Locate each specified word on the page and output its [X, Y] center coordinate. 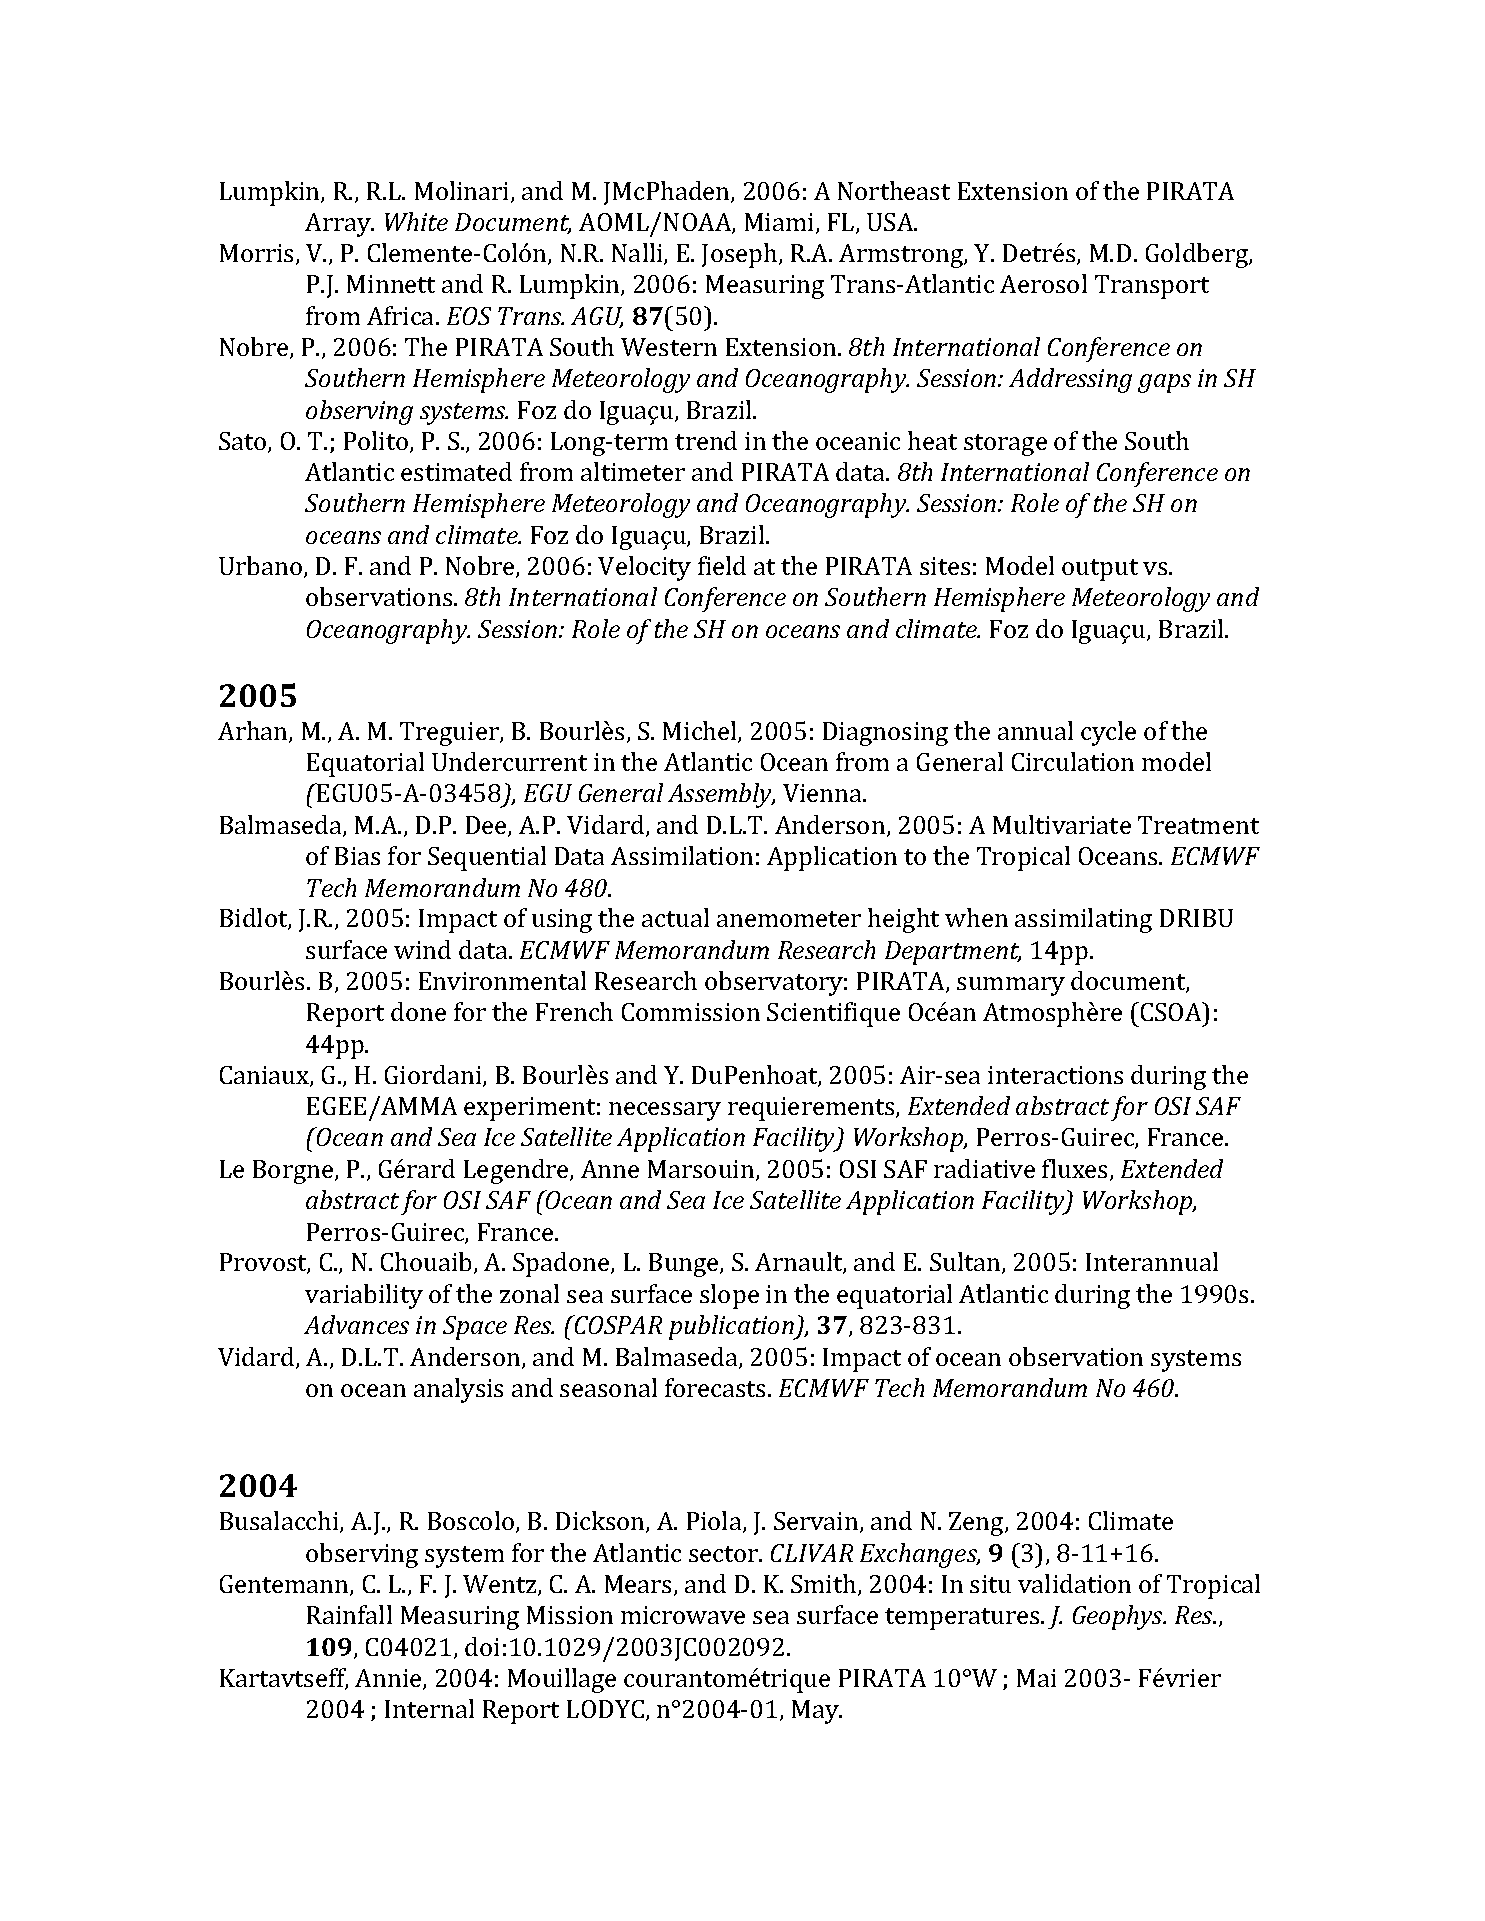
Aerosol [1043, 283]
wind [422, 949]
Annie [389, 1679]
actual [675, 917]
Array [339, 225]
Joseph [741, 255]
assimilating [1083, 920]
